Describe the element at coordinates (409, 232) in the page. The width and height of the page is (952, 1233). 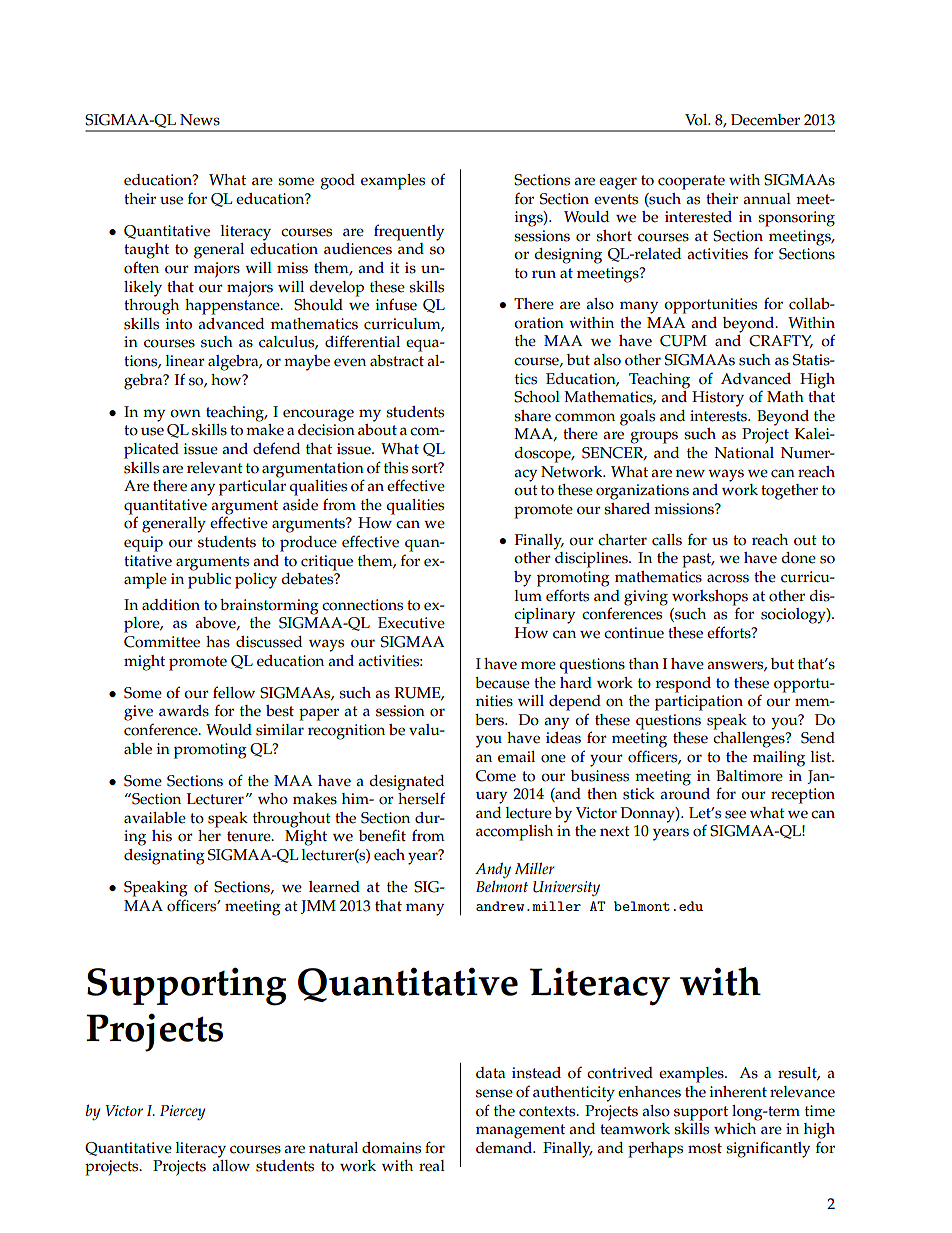
I see `frequently` at that location.
